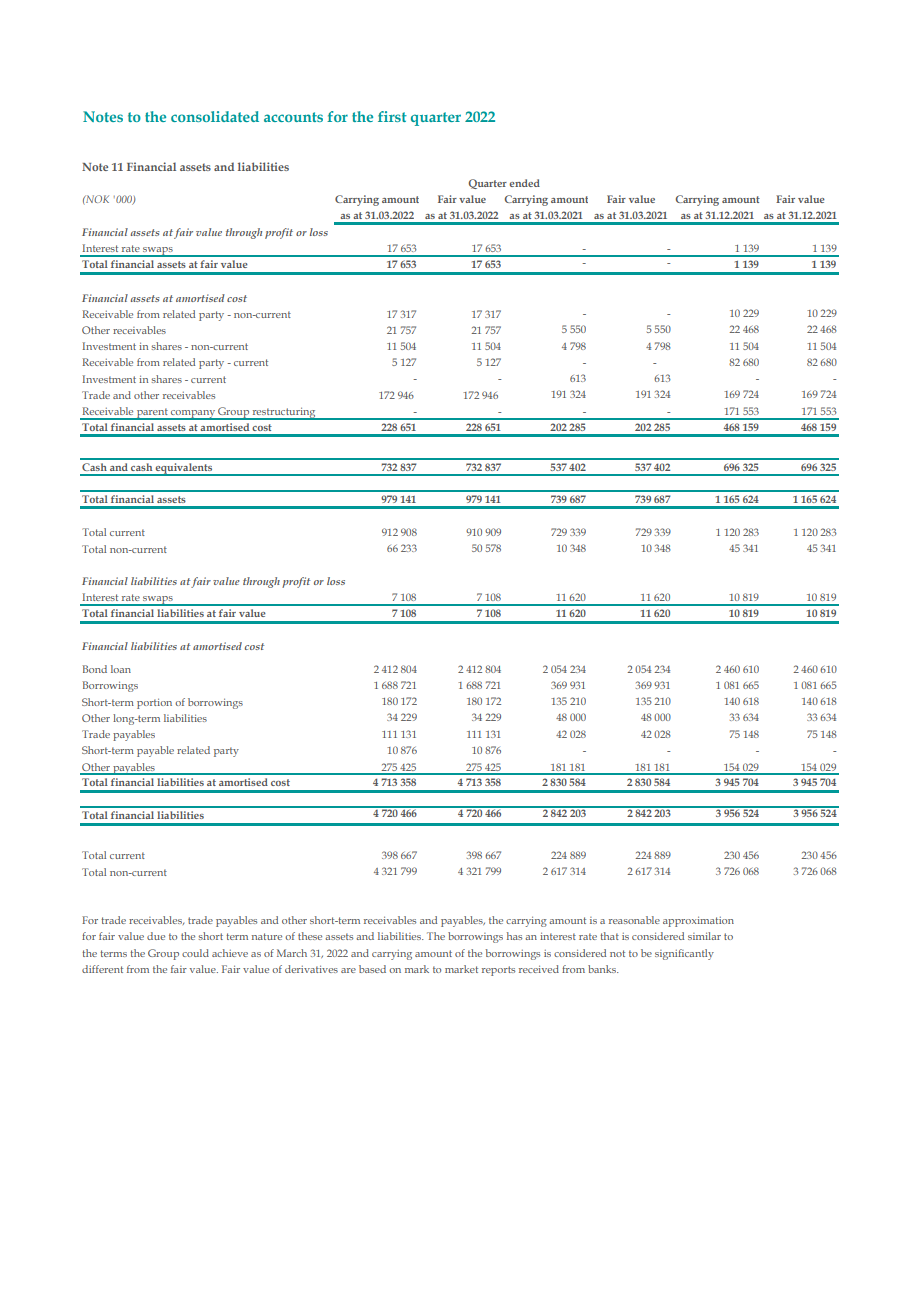 Image resolution: width=924 pixels, height=1308 pixels. What do you see at coordinates (215, 116) in the image?
I see `consolidated` at bounding box center [215, 116].
